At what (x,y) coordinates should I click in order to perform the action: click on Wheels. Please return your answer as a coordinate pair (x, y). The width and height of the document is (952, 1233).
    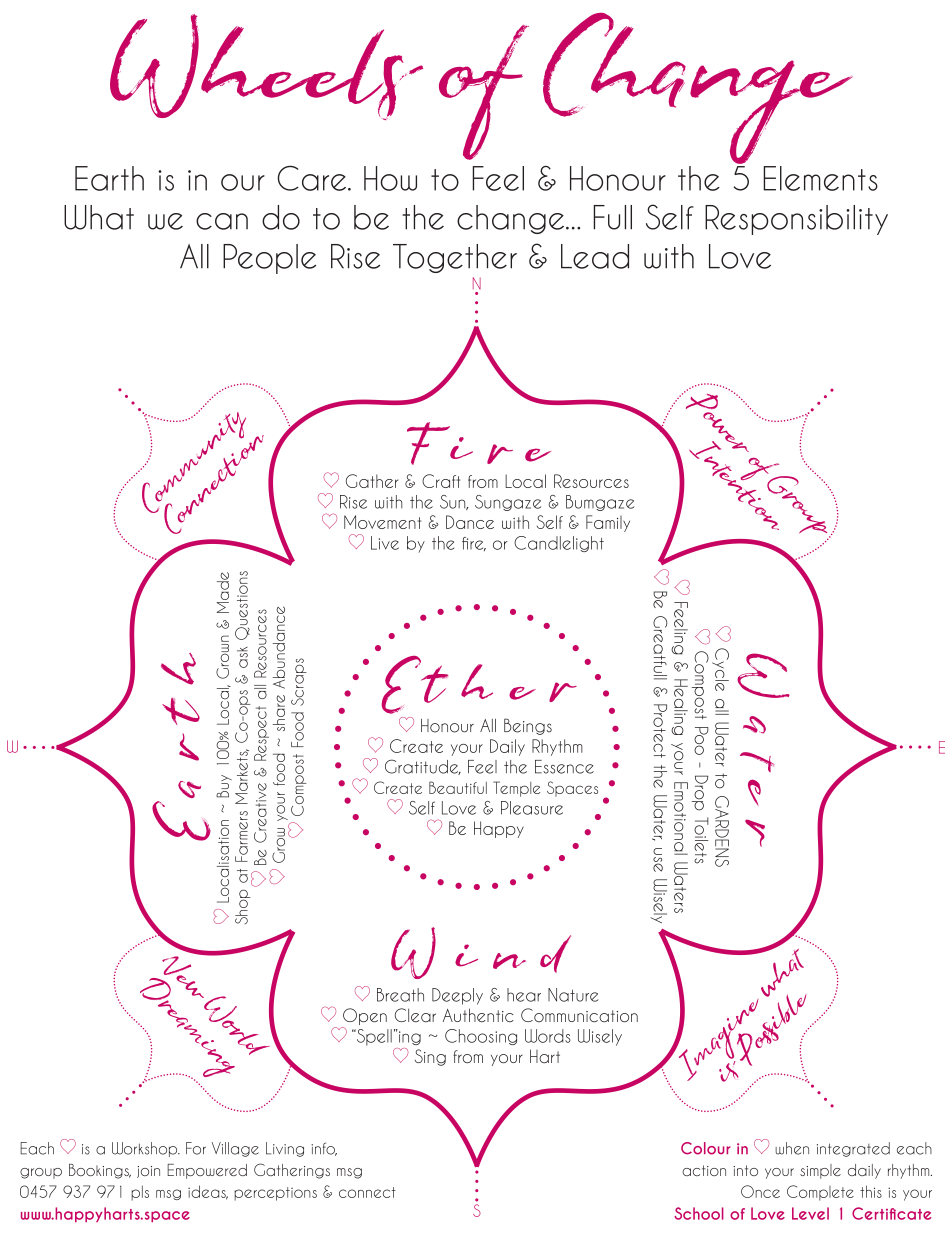
    Looking at the image, I should click on (266, 67).
